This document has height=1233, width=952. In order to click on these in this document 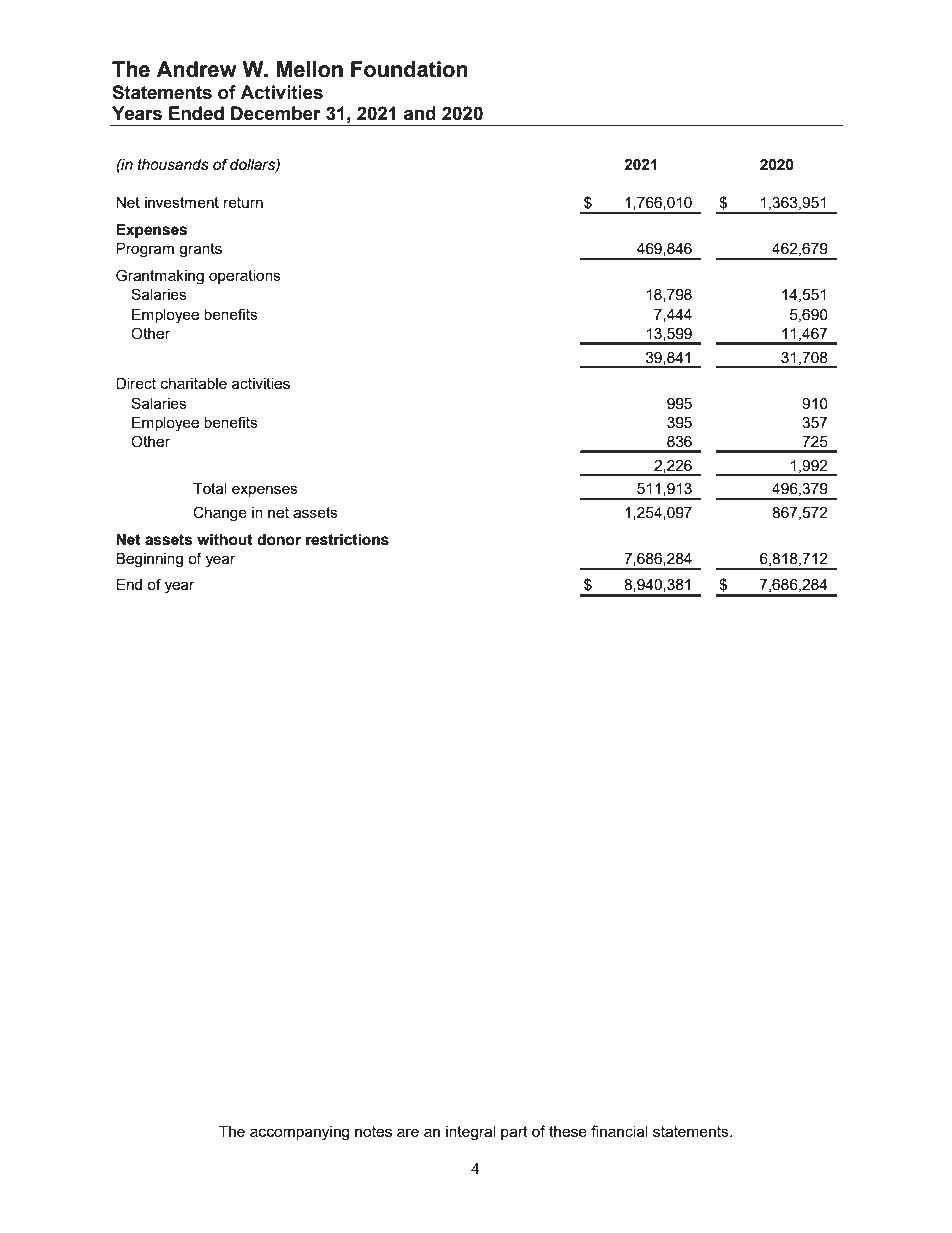, I will do `click(568, 1131)`.
